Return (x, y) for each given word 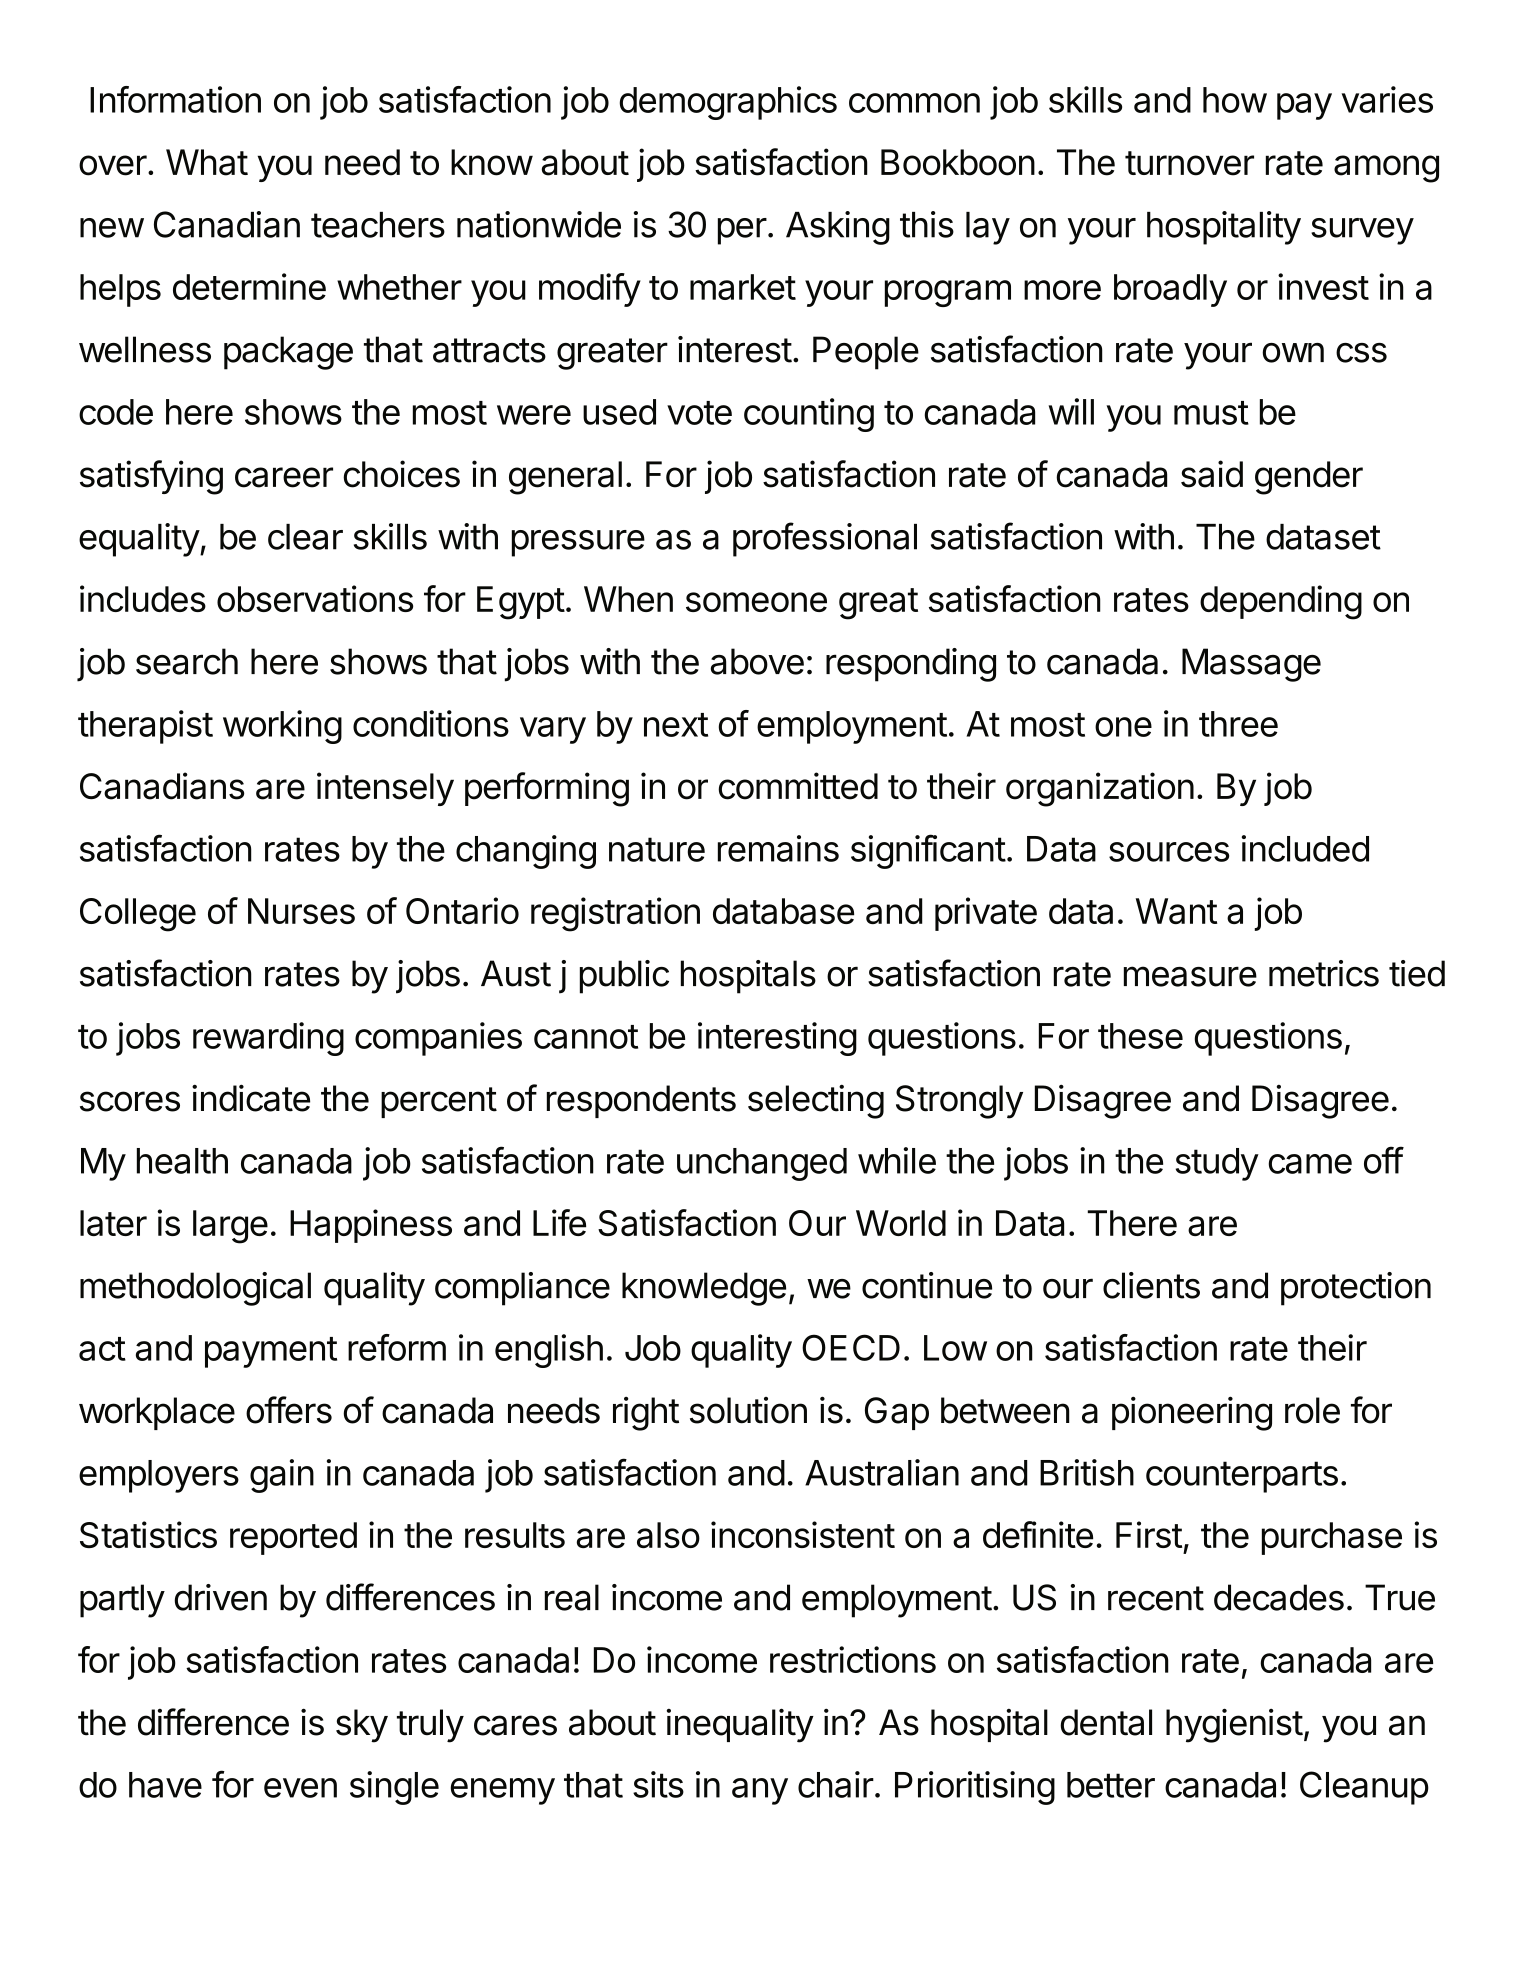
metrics (1324, 973)
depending (1281, 602)
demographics (728, 103)
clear (305, 537)
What (207, 162)
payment (271, 1352)
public (624, 977)
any (760, 1791)
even (300, 1788)
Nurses (301, 911)
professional (825, 539)
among (1386, 169)
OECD (851, 1347)
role (1312, 1410)
